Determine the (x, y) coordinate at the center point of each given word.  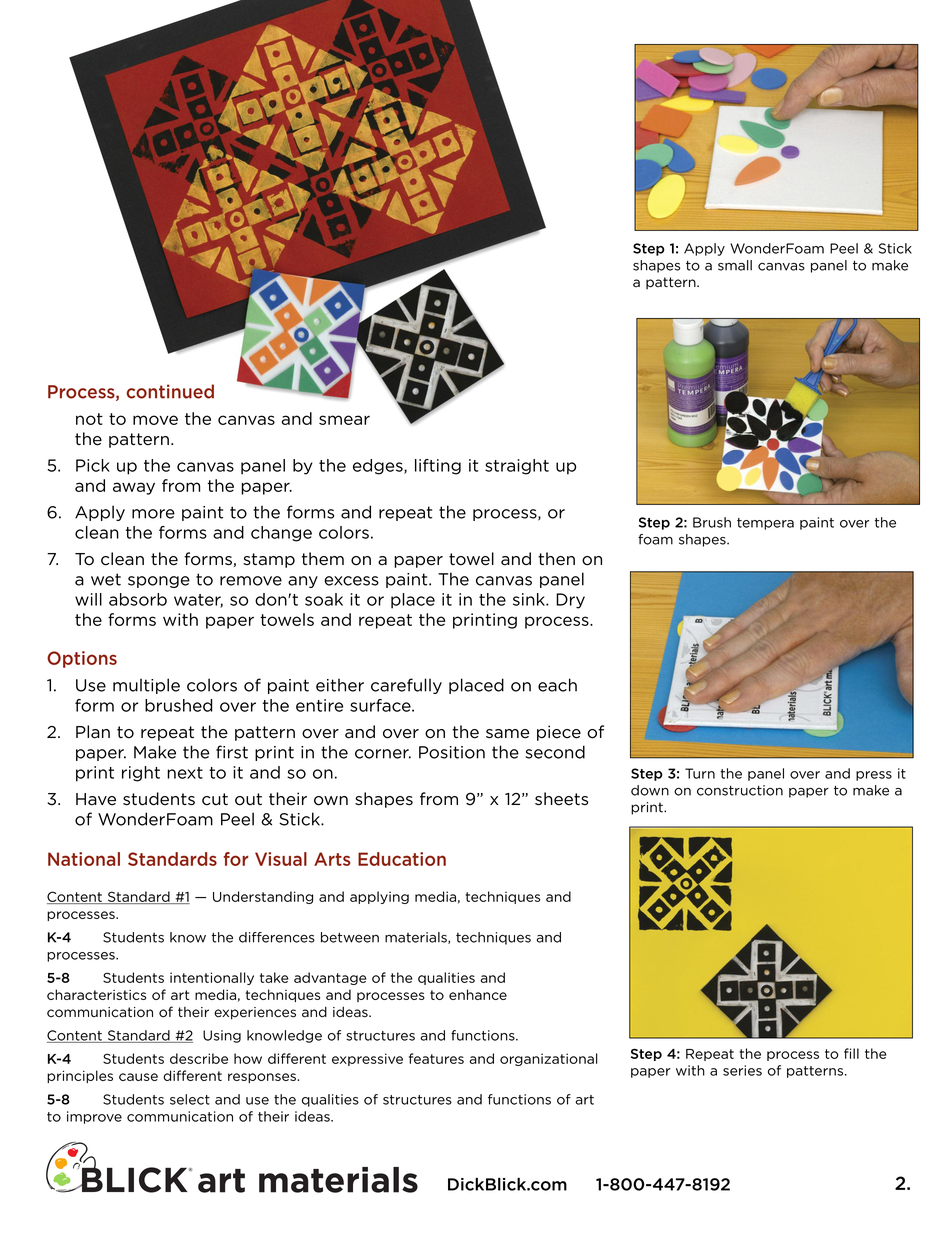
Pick (93, 465)
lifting (438, 467)
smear (344, 420)
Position (452, 752)
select (190, 1099)
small (735, 265)
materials (417, 938)
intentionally (212, 978)
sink (530, 599)
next (185, 773)
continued (170, 391)
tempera (765, 524)
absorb (138, 599)
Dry (570, 601)
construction (740, 790)
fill (851, 1053)
